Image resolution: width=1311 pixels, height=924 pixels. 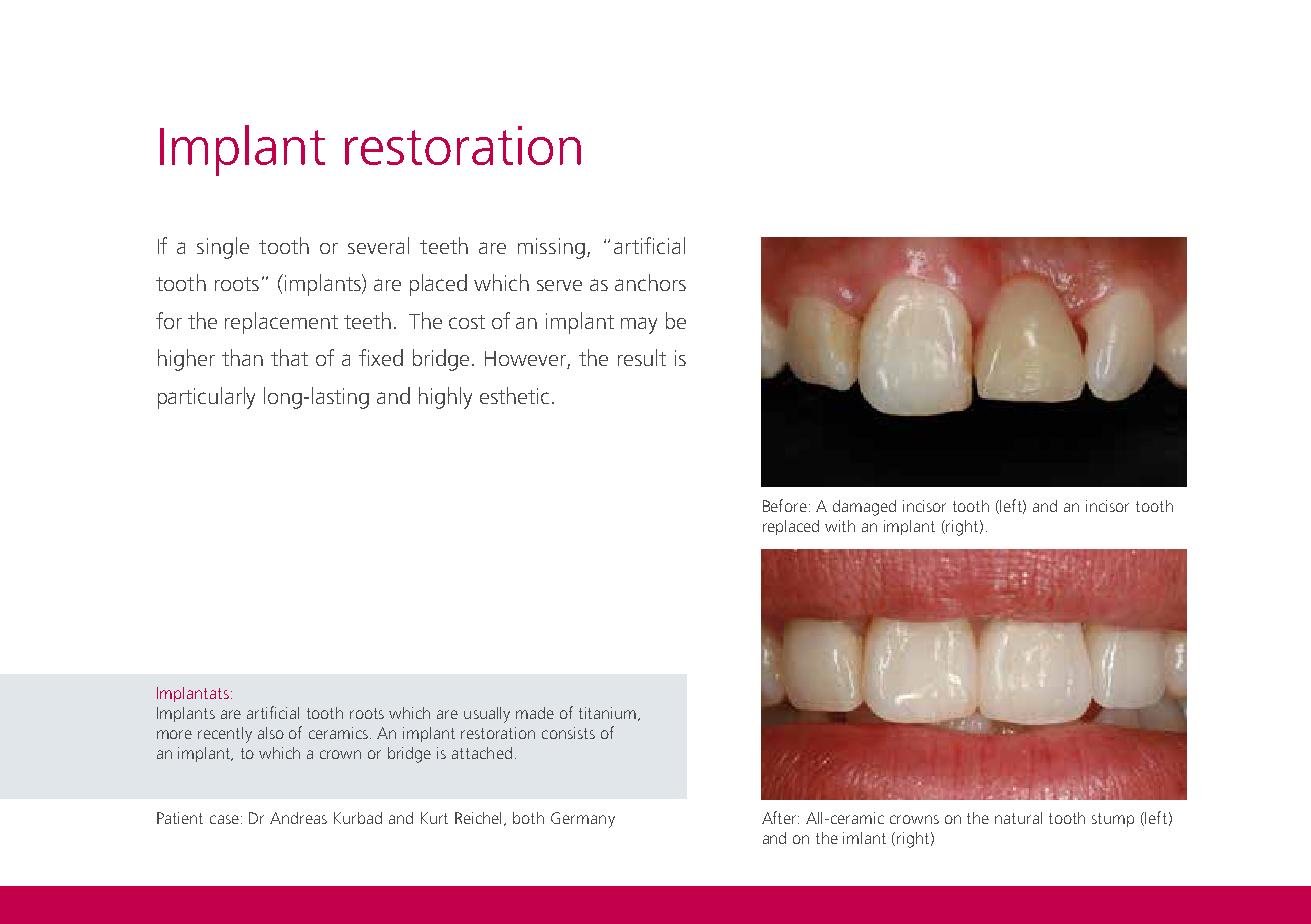 What do you see at coordinates (551, 248) in the page?
I see `missing` at bounding box center [551, 248].
